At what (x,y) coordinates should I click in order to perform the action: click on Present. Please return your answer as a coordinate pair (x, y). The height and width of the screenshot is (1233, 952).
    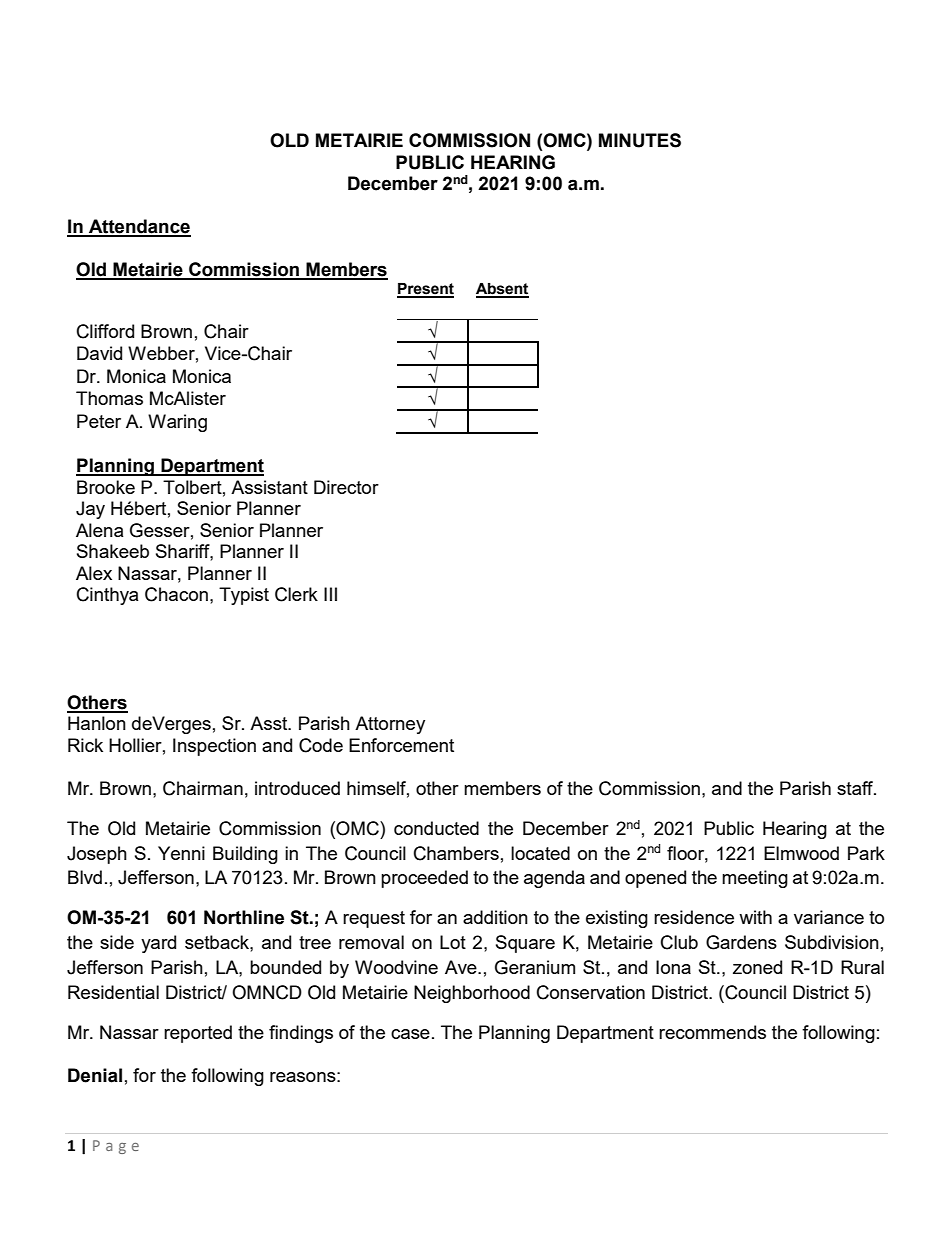
    Looking at the image, I should click on (425, 290).
